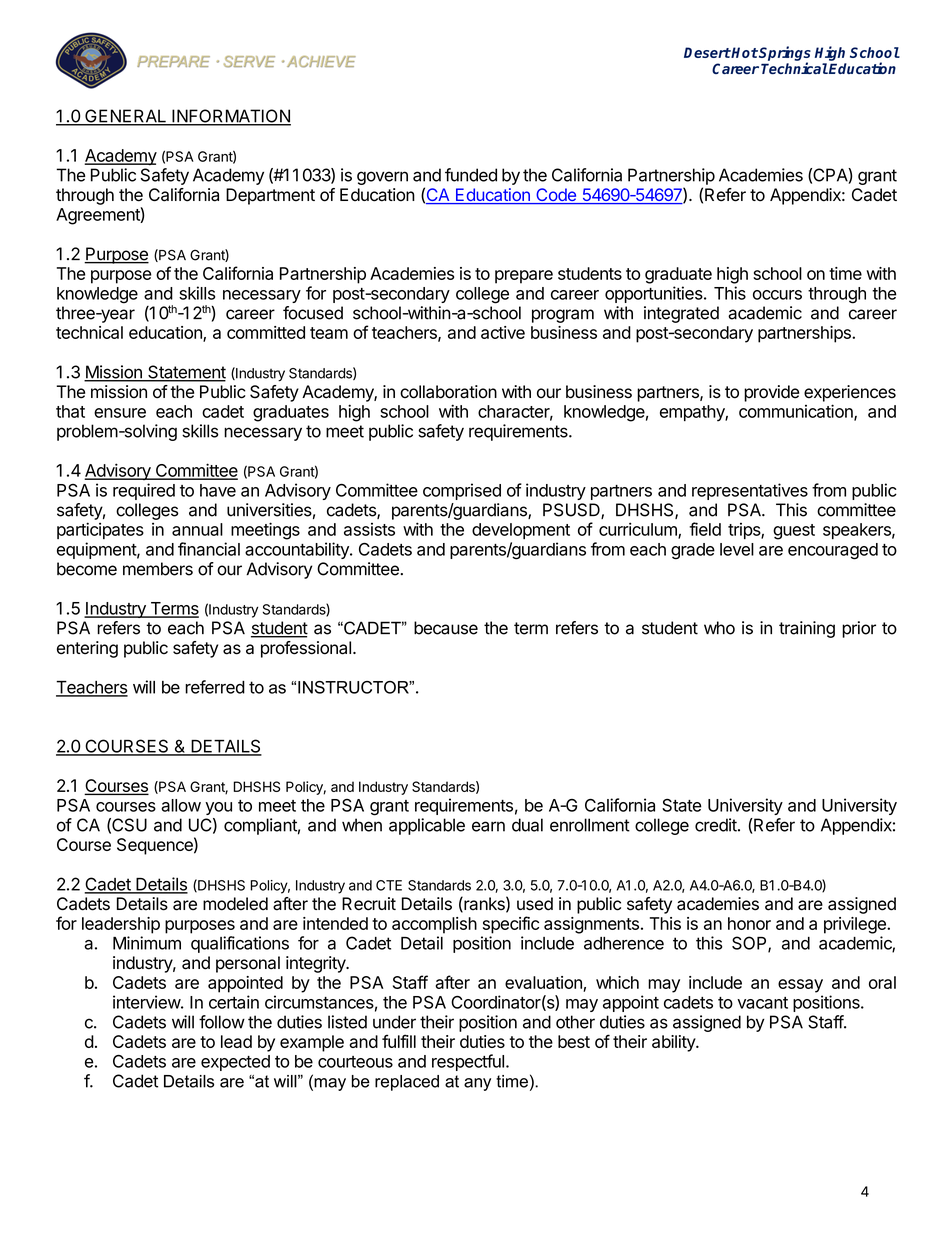 The image size is (952, 1233). What do you see at coordinates (158, 569) in the document?
I see `members` at bounding box center [158, 569].
